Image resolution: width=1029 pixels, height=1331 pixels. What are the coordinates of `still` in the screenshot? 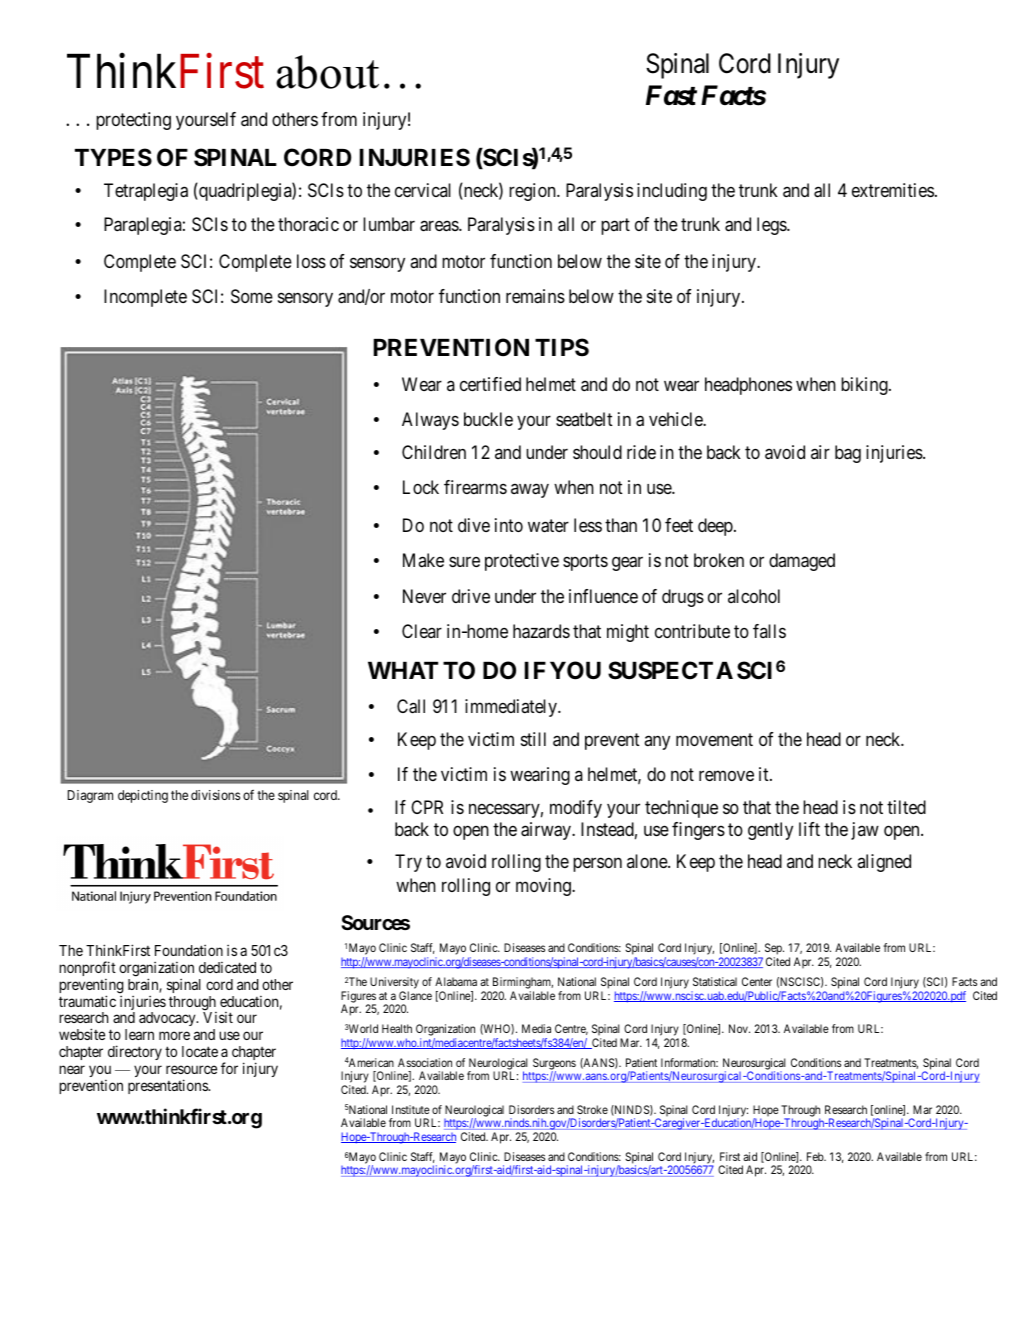 It's located at (533, 739).
